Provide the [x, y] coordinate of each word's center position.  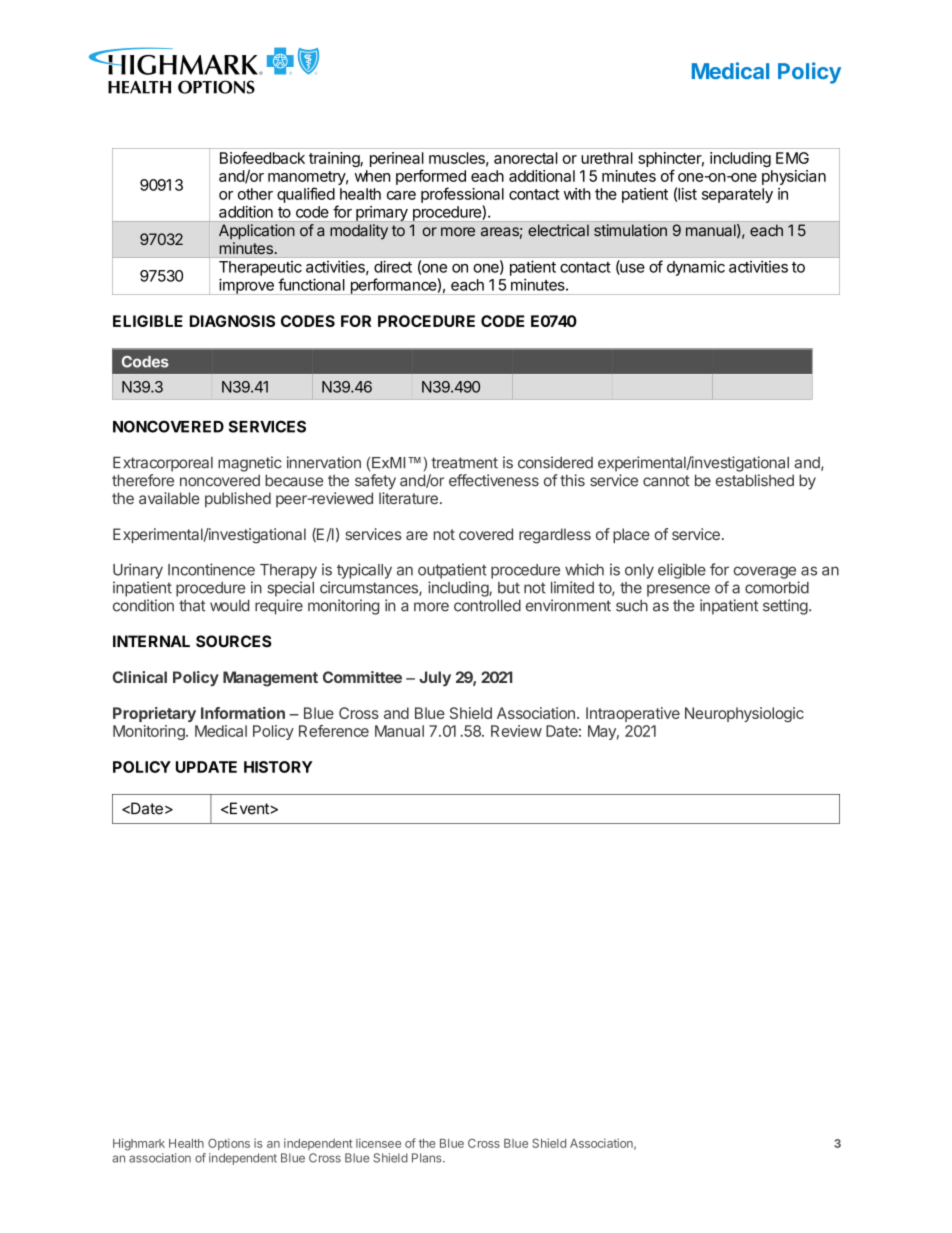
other [255, 194]
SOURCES [234, 641]
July [435, 679]
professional [462, 195]
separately [737, 195]
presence [678, 590]
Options [229, 1144]
